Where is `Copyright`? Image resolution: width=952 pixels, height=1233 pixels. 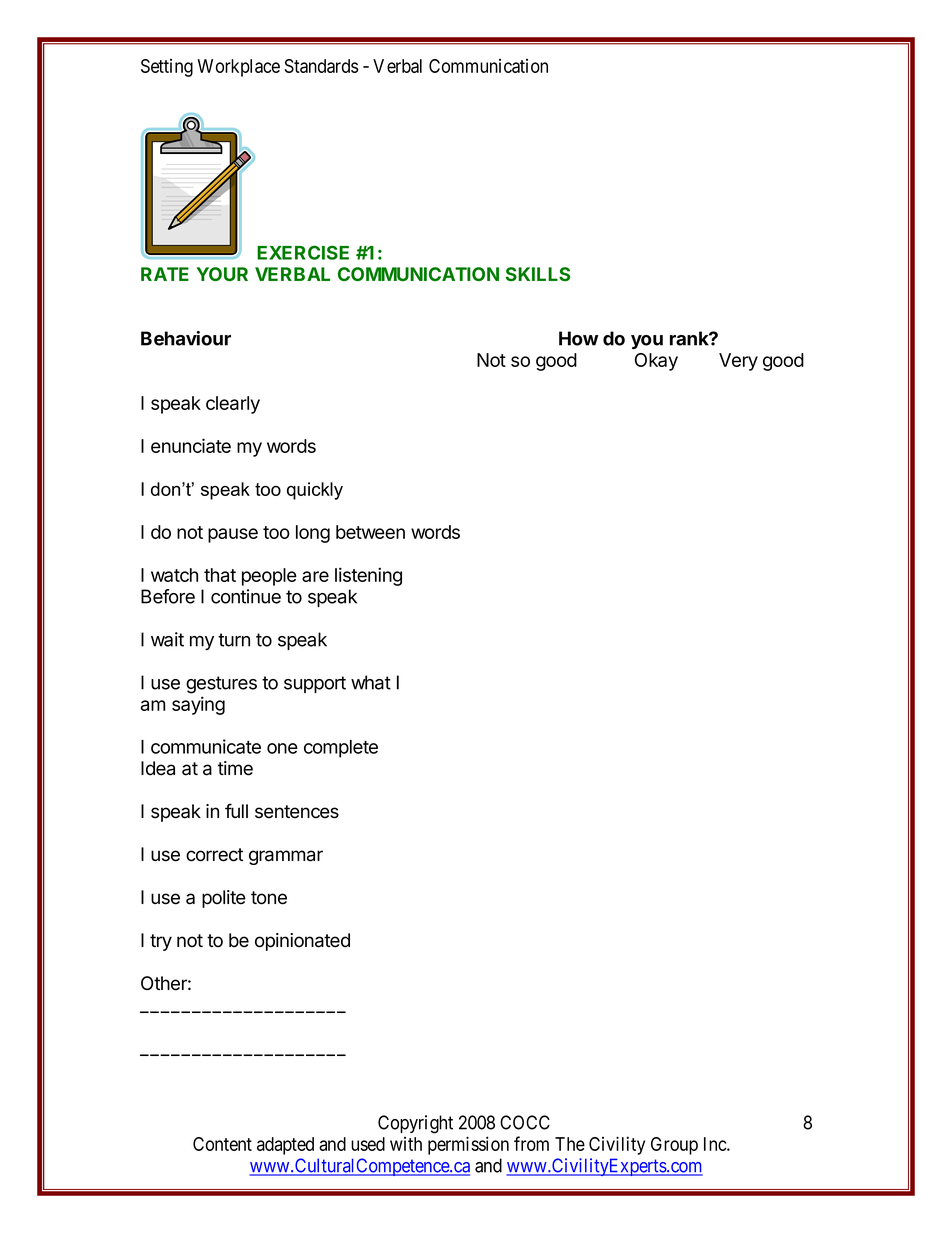
Copyright is located at coordinates (415, 1124).
